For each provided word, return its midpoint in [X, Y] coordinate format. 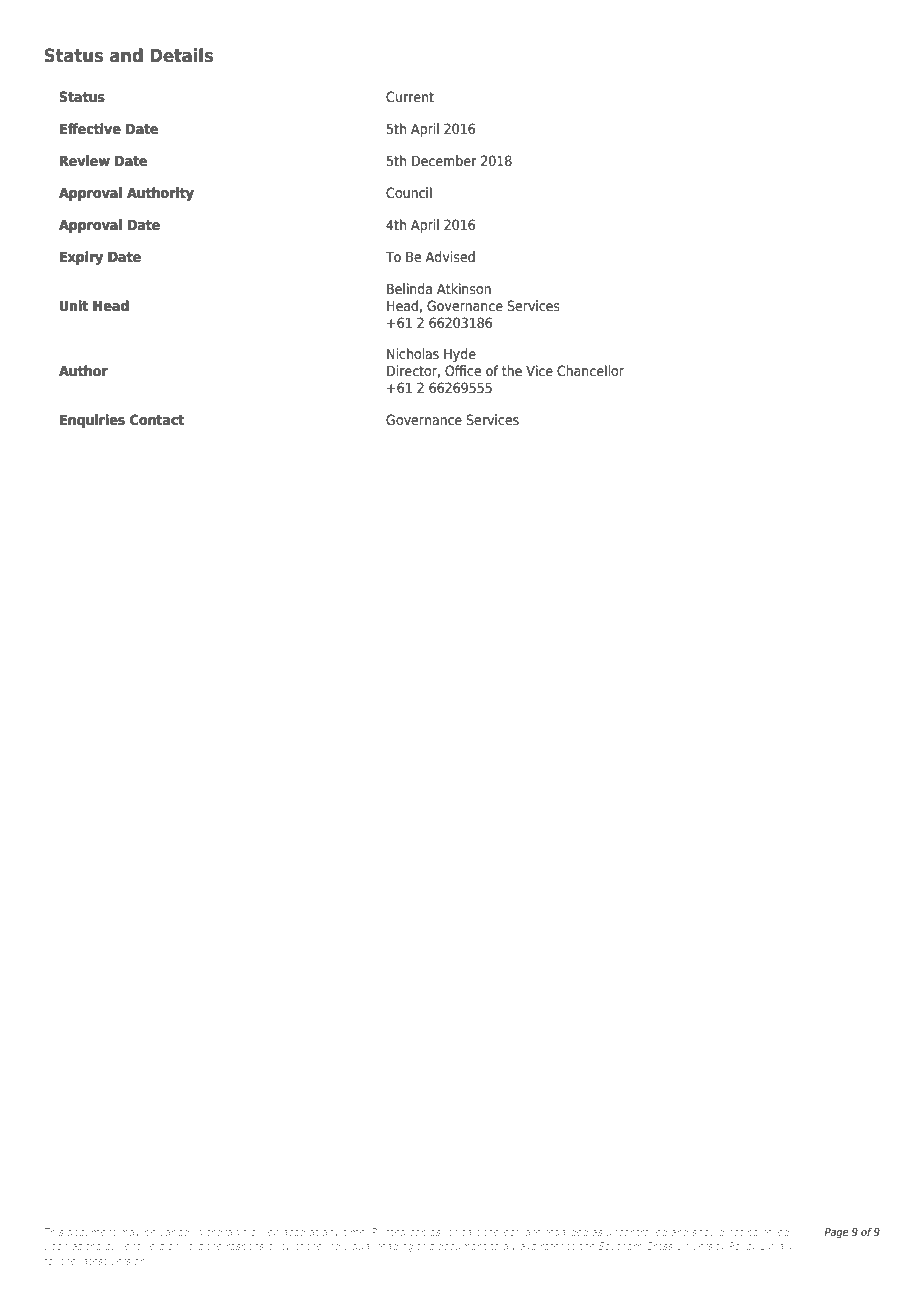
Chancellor [590, 371]
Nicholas [413, 353]
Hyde [460, 355]
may [130, 1234]
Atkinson [464, 289]
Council [409, 192]
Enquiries [92, 421]
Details [181, 55]
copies [426, 1233]
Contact [157, 419]
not [736, 1232]
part [470, 1233]
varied [175, 1232]
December [444, 161]
